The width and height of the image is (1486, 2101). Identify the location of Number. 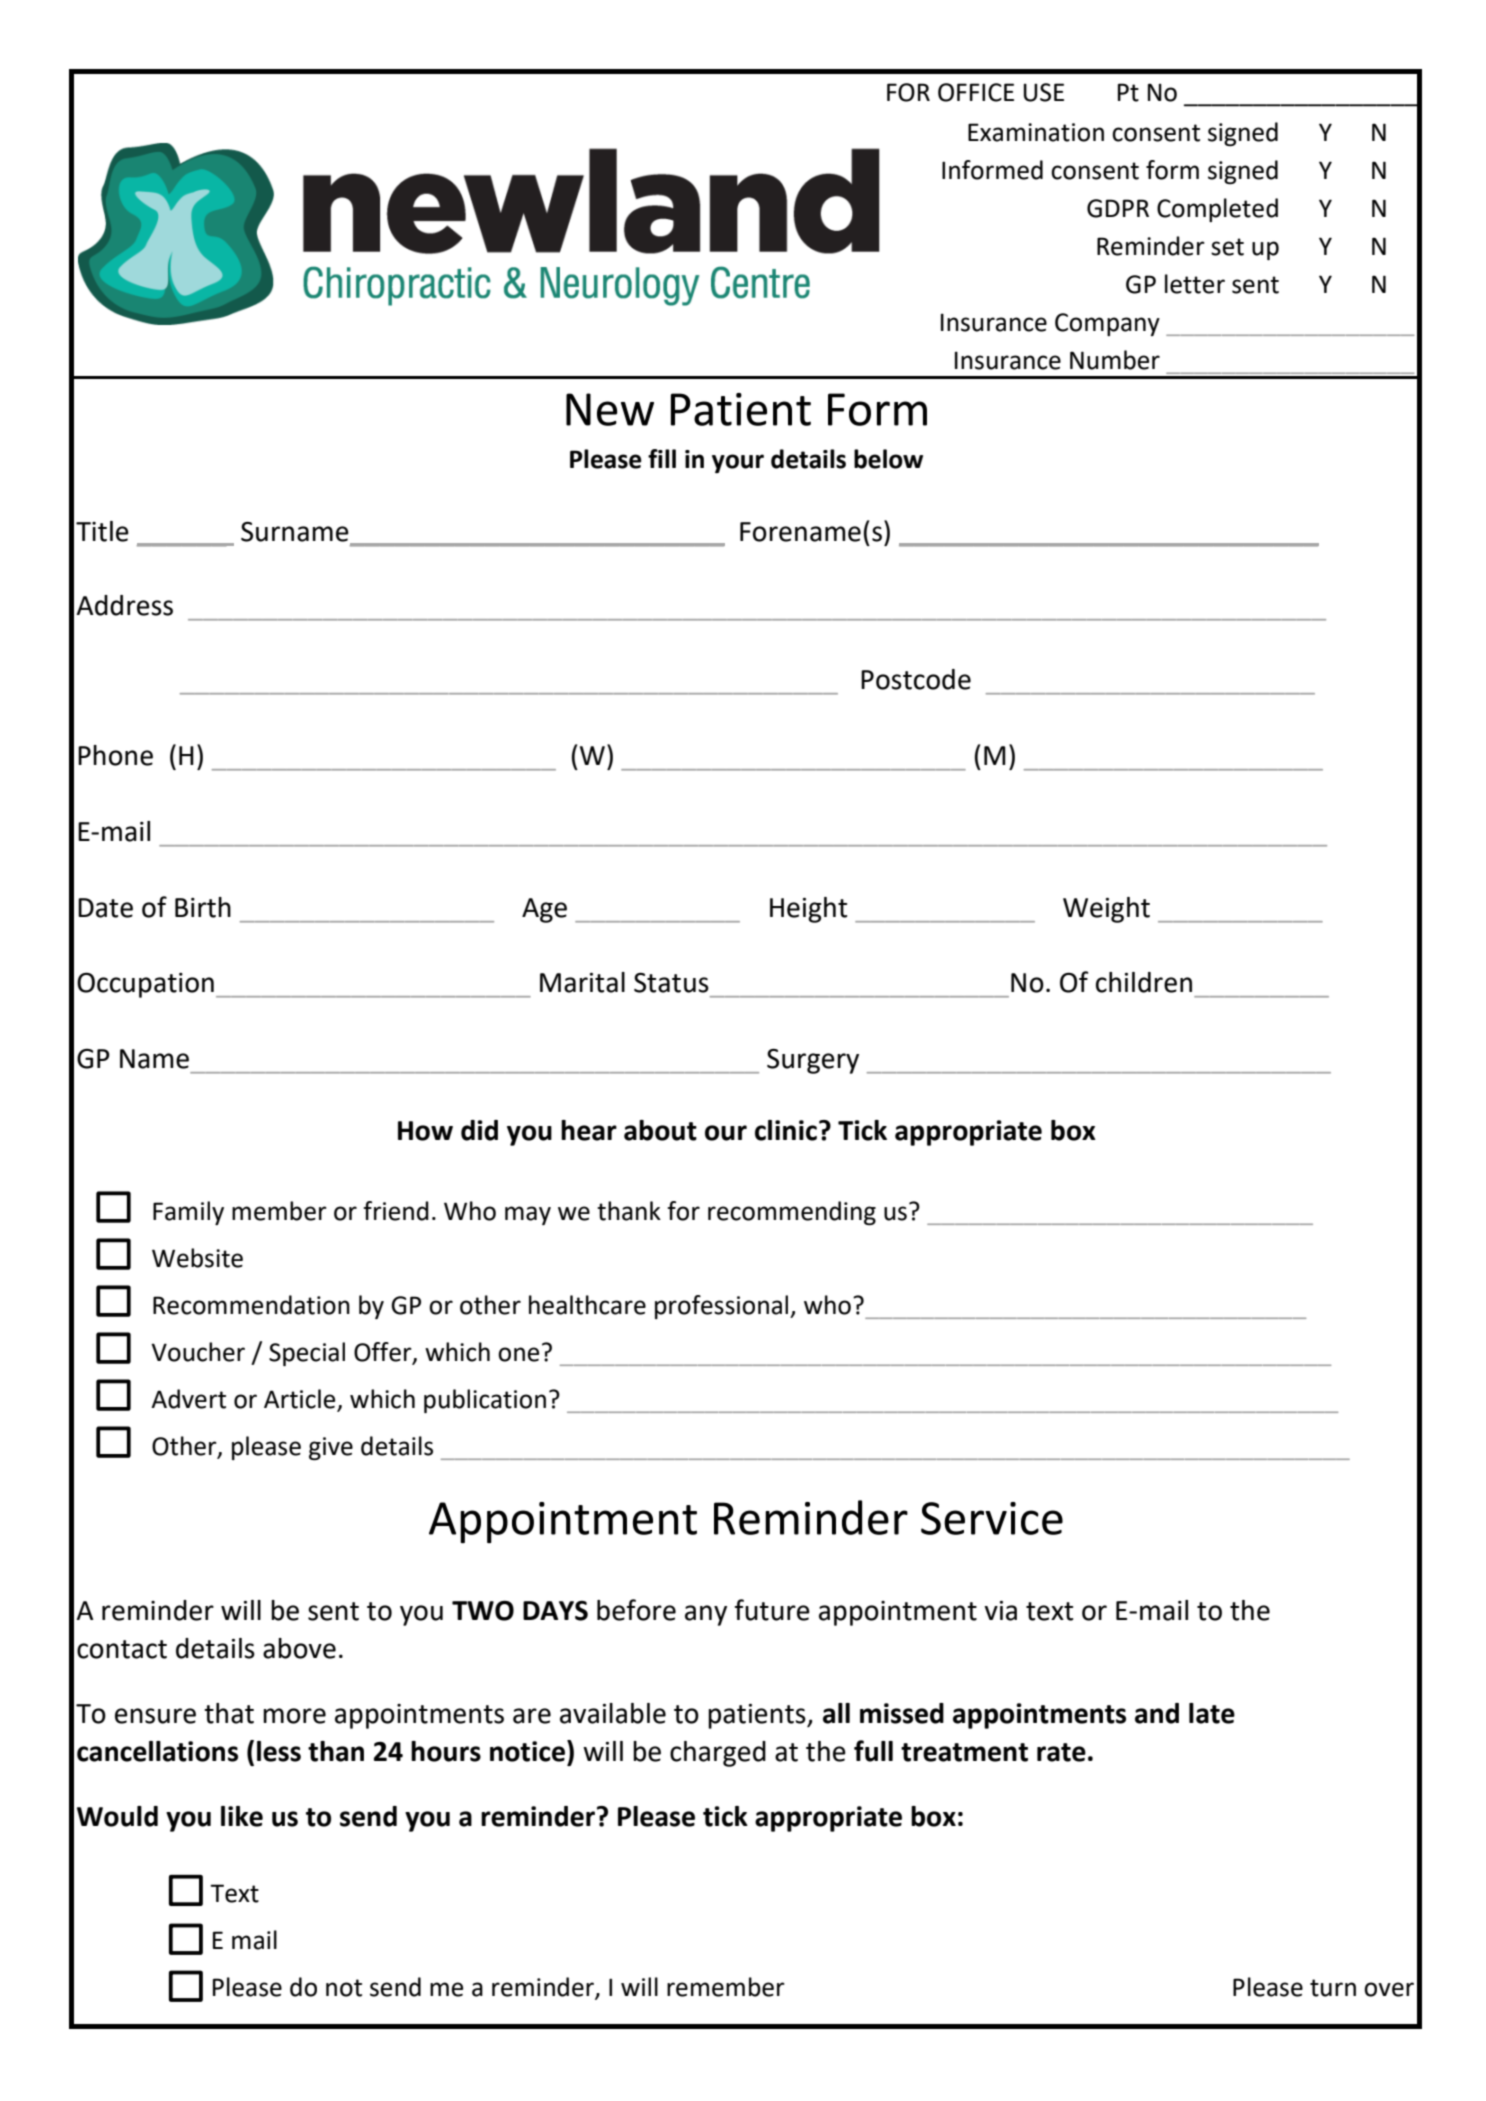
(1115, 360).
